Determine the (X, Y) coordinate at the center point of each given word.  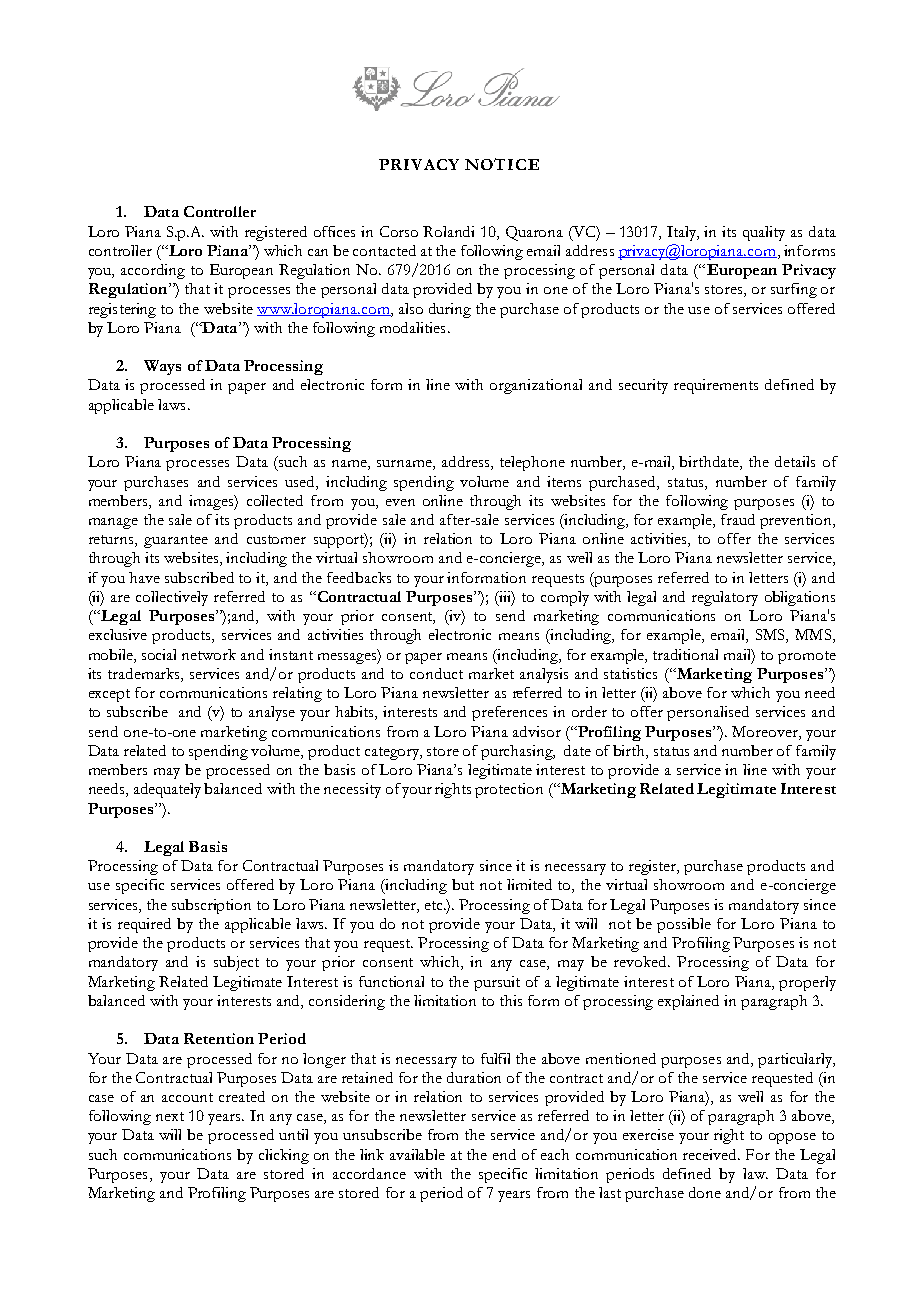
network (209, 654)
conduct (436, 673)
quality (764, 233)
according (153, 271)
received (711, 1154)
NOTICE (502, 164)
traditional (685, 654)
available (417, 1154)
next (170, 1116)
